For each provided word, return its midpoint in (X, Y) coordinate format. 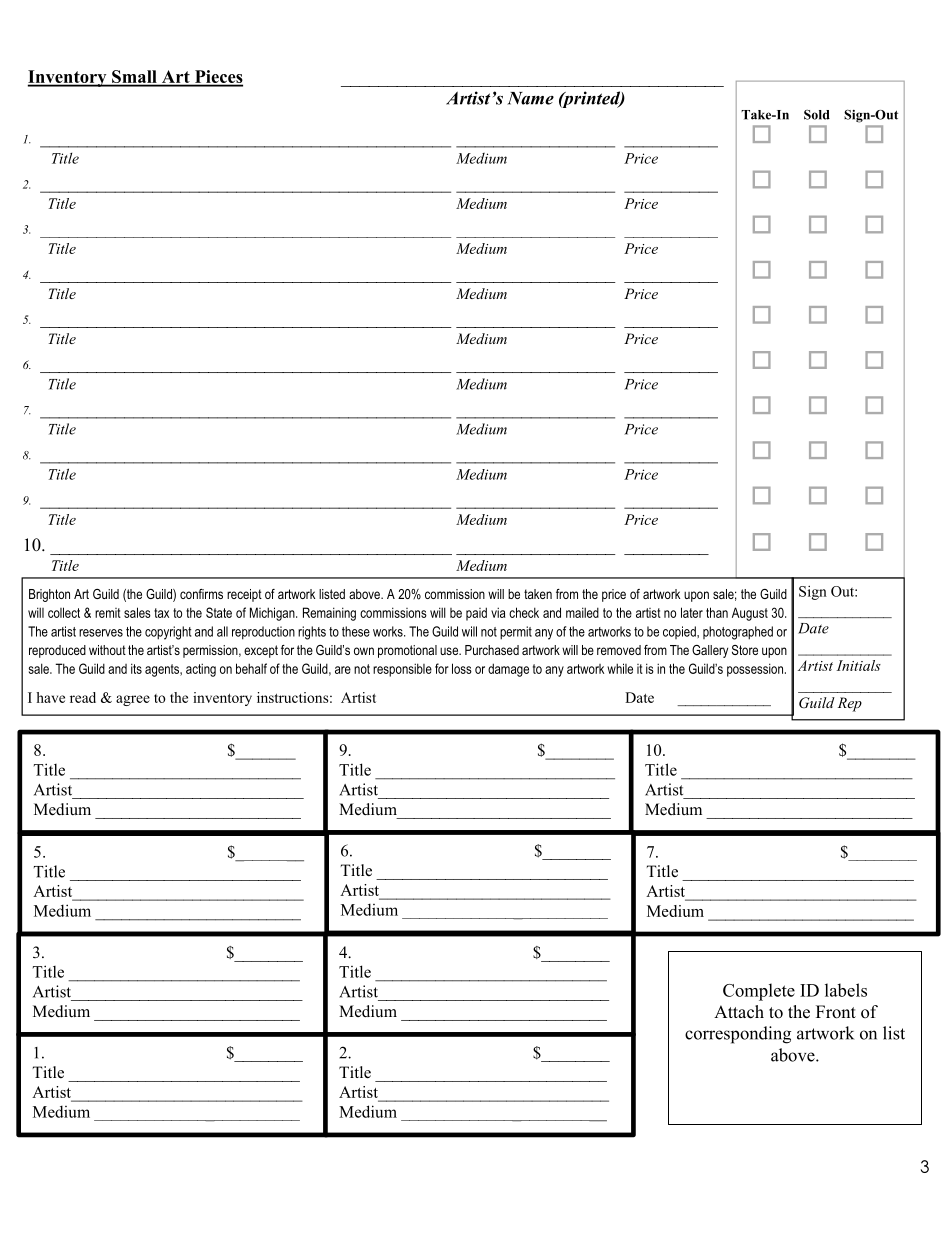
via (498, 612)
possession (755, 670)
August (750, 614)
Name (530, 98)
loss (462, 668)
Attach (739, 1012)
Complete (759, 992)
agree (133, 700)
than (717, 612)
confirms (201, 594)
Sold (817, 115)
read (83, 697)
